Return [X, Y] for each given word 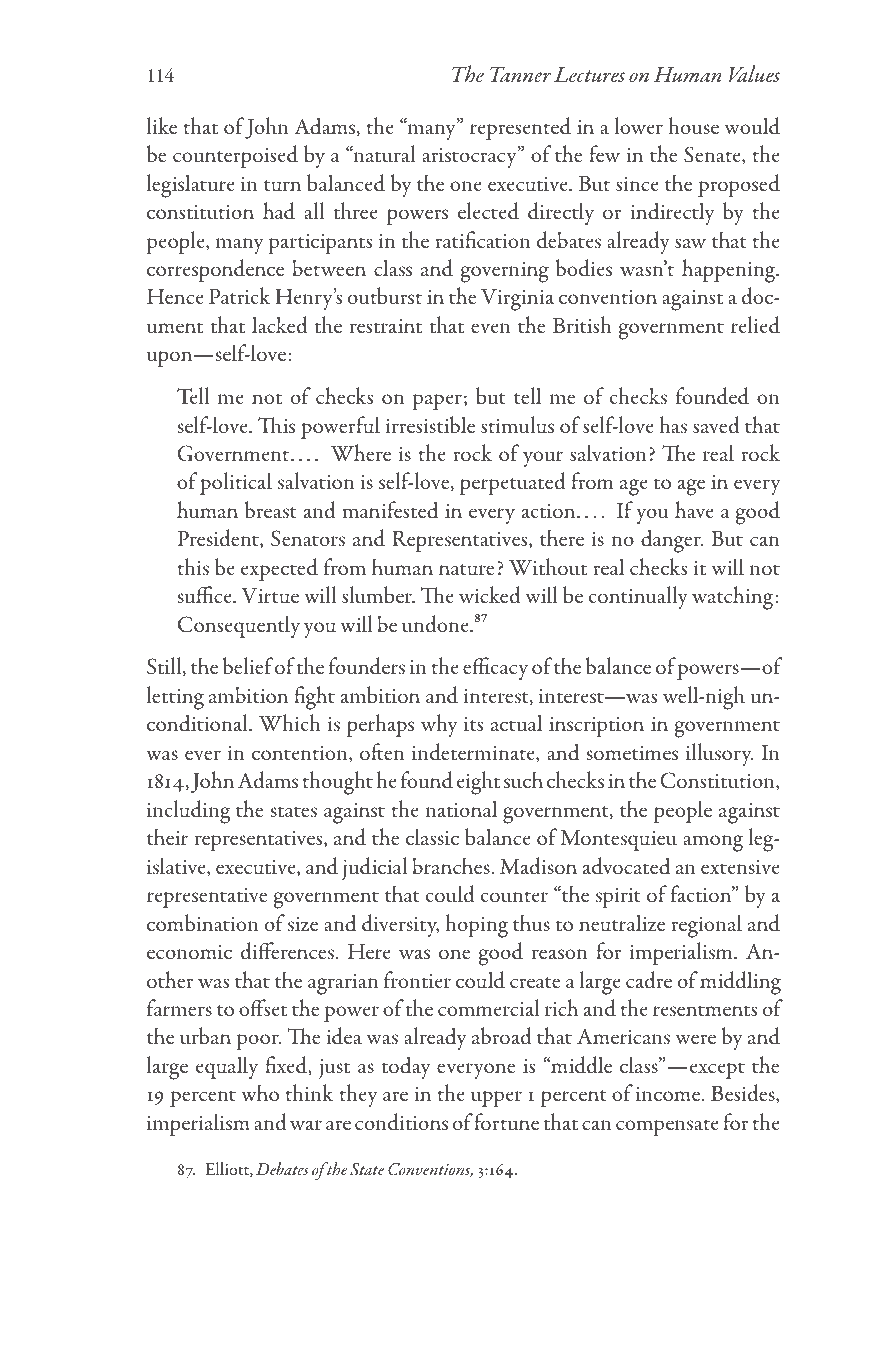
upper [496, 1099]
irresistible [430, 425]
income [669, 1094]
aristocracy [470, 157]
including [189, 812]
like [162, 125]
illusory [720, 754]
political [236, 483]
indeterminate [474, 753]
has [673, 425]
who [260, 1093]
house [693, 126]
